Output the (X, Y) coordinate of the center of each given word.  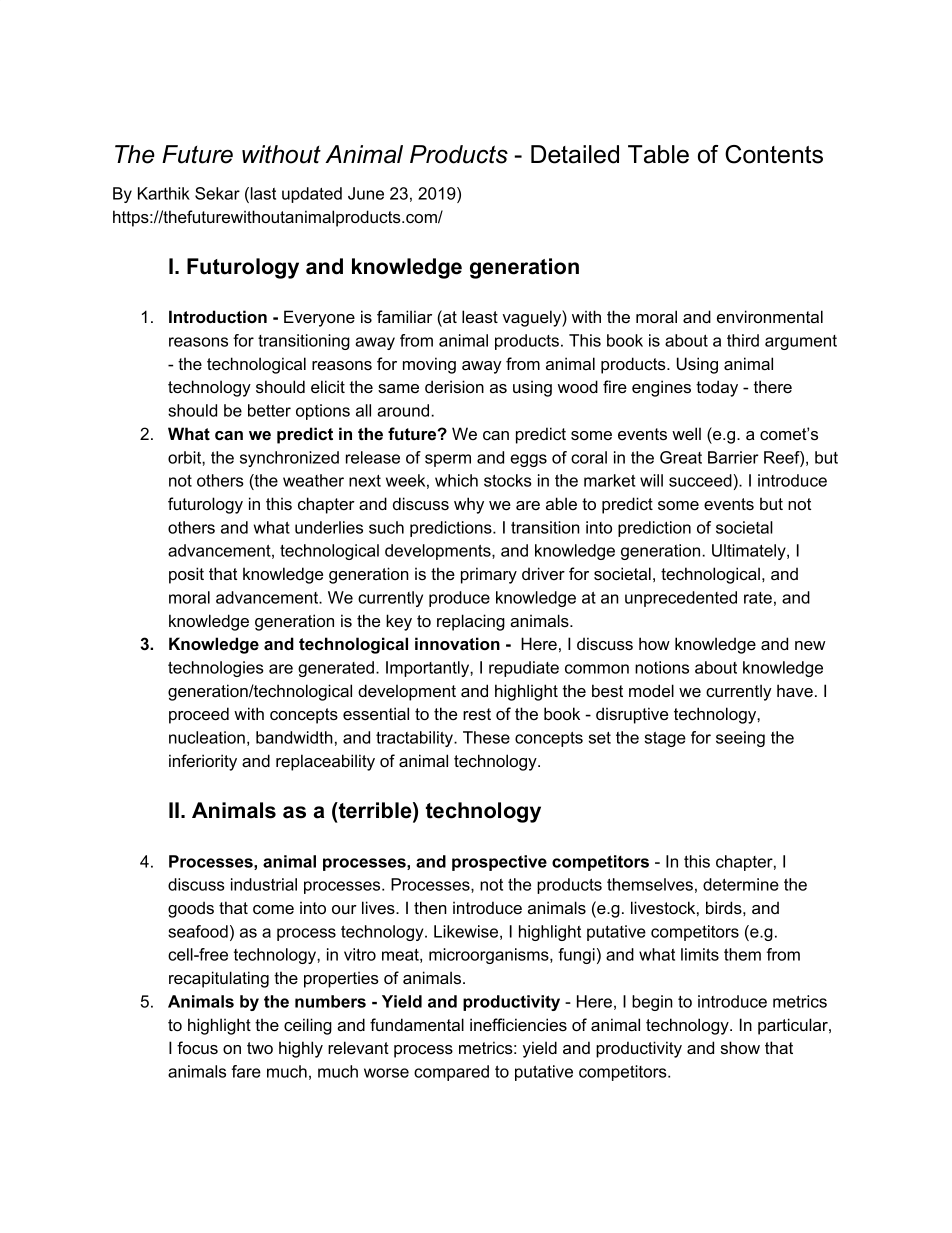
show (740, 1047)
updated (312, 195)
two (260, 1048)
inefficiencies (518, 1024)
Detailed (575, 154)
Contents (774, 154)
